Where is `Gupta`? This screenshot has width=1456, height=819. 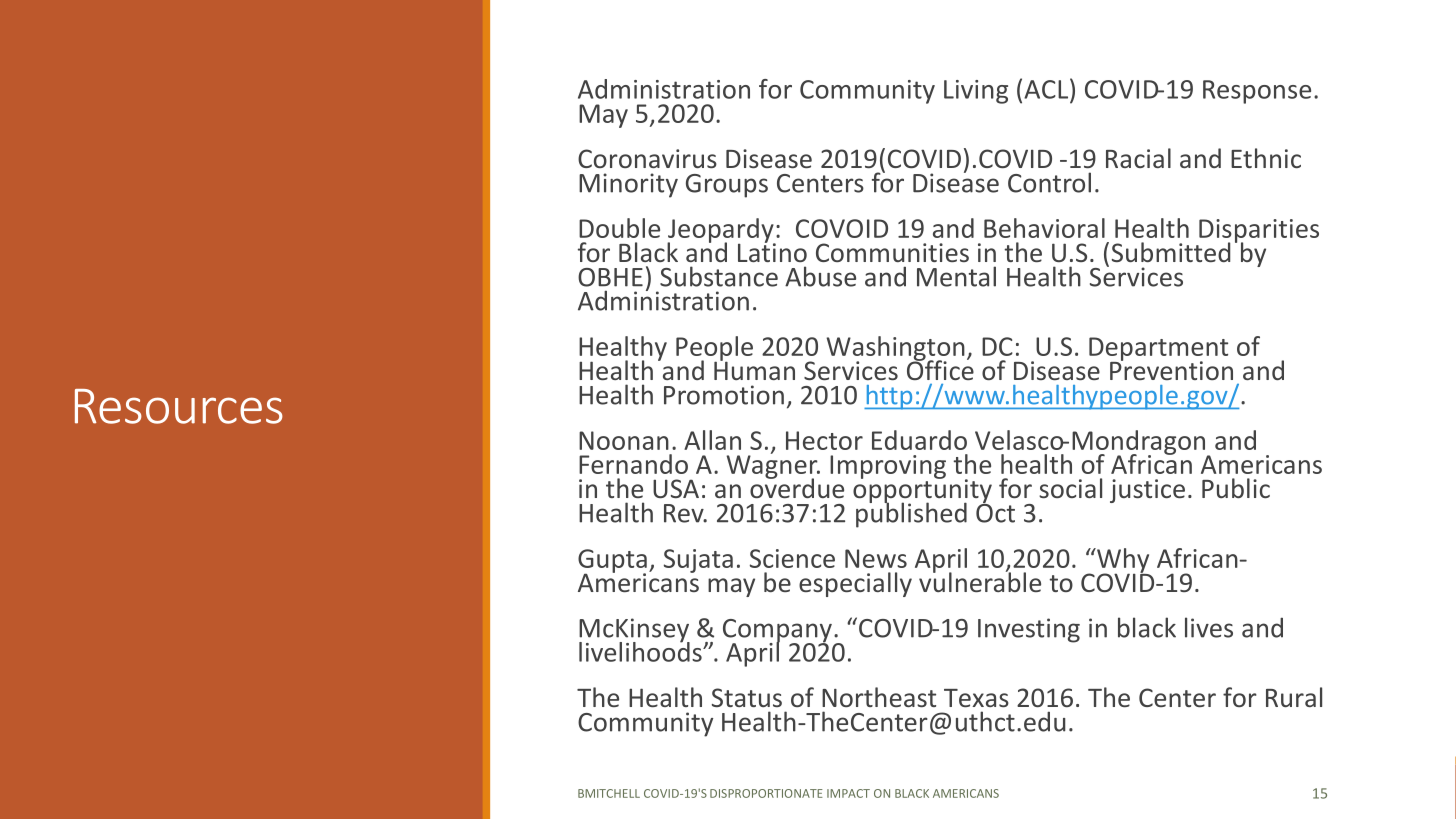 Gupta is located at coordinates (612, 562).
